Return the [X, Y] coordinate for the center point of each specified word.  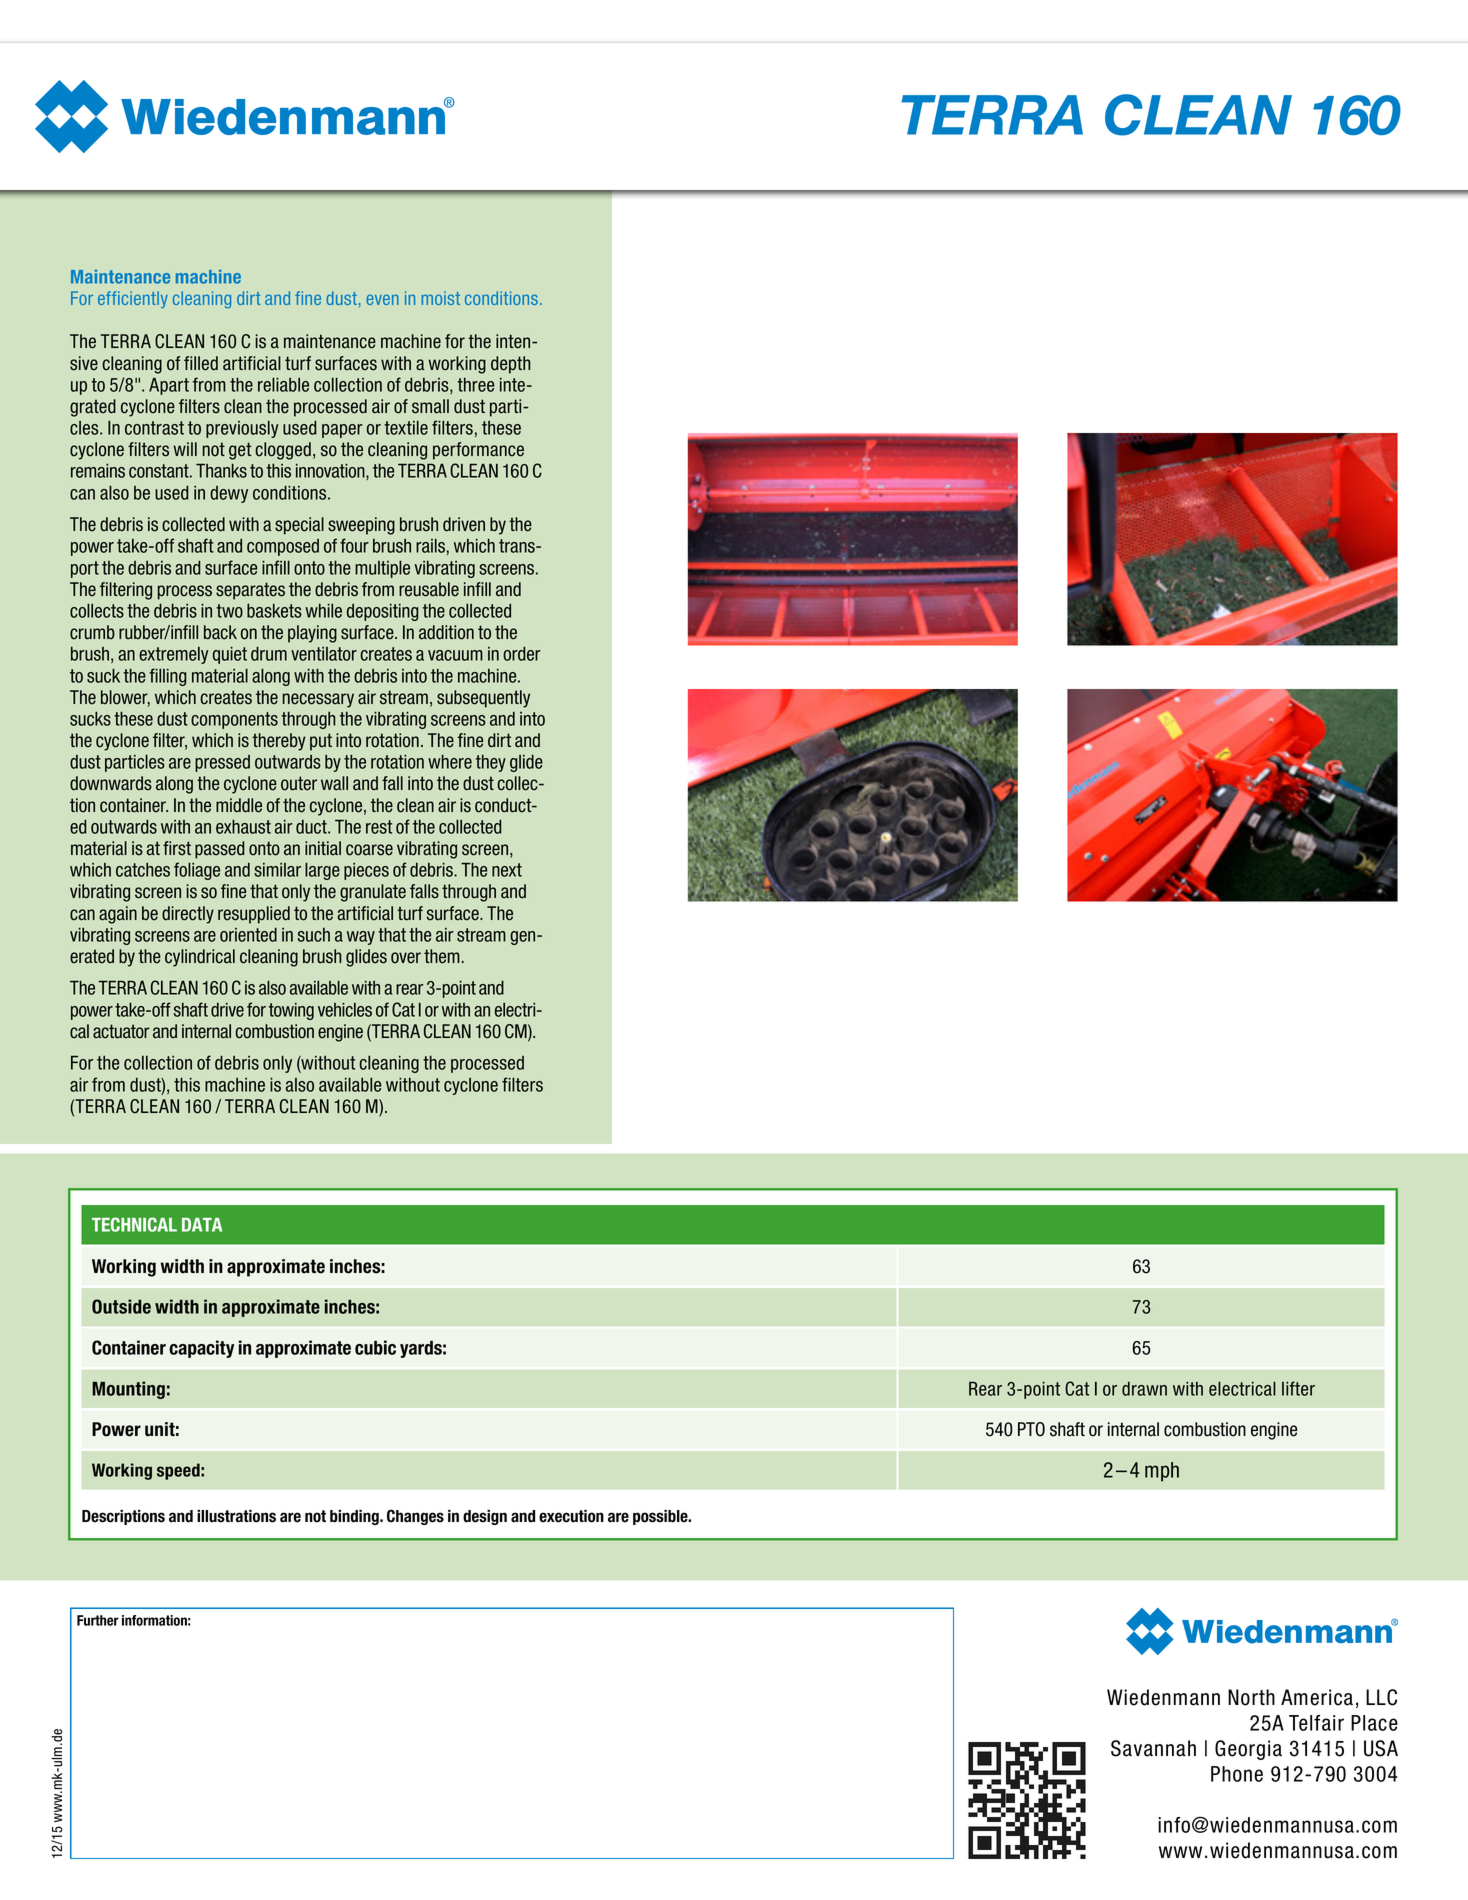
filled [201, 363]
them [442, 956]
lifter [1298, 1388]
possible [661, 1517]
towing [291, 1011]
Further [98, 1620]
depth [510, 365]
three [475, 384]
